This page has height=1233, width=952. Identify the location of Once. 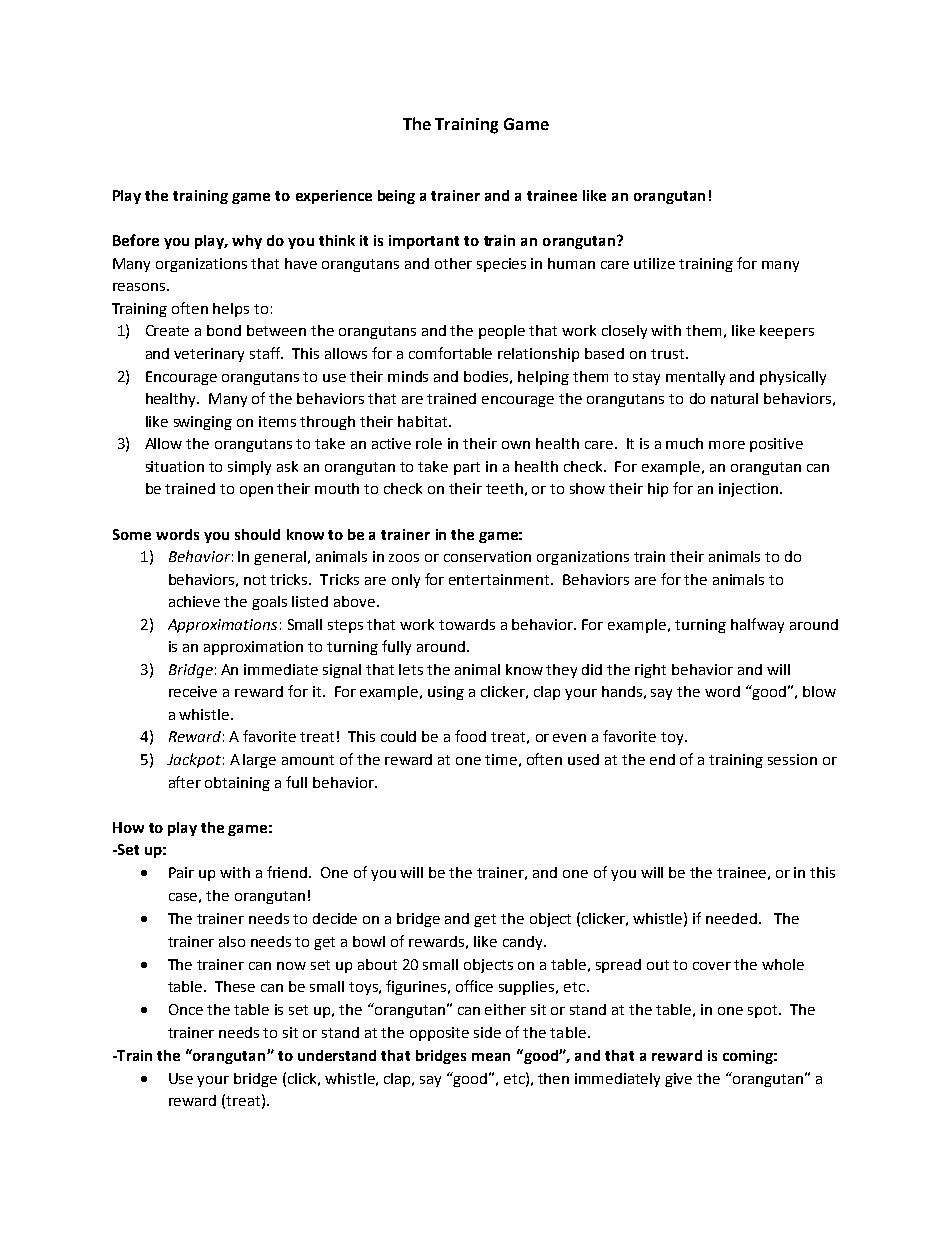
(186, 1009).
